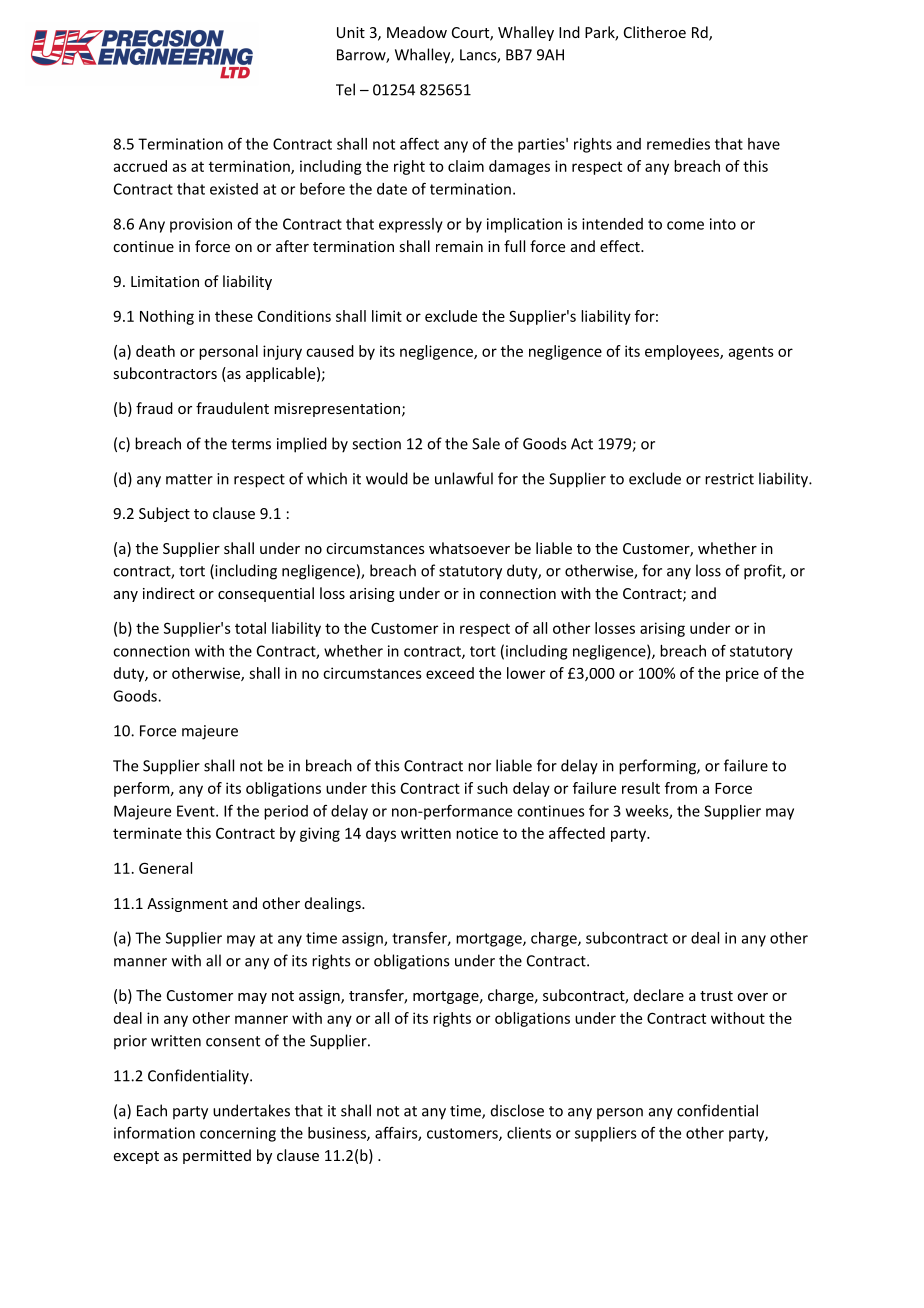  What do you see at coordinates (238, 1134) in the page?
I see `concerning` at bounding box center [238, 1134].
